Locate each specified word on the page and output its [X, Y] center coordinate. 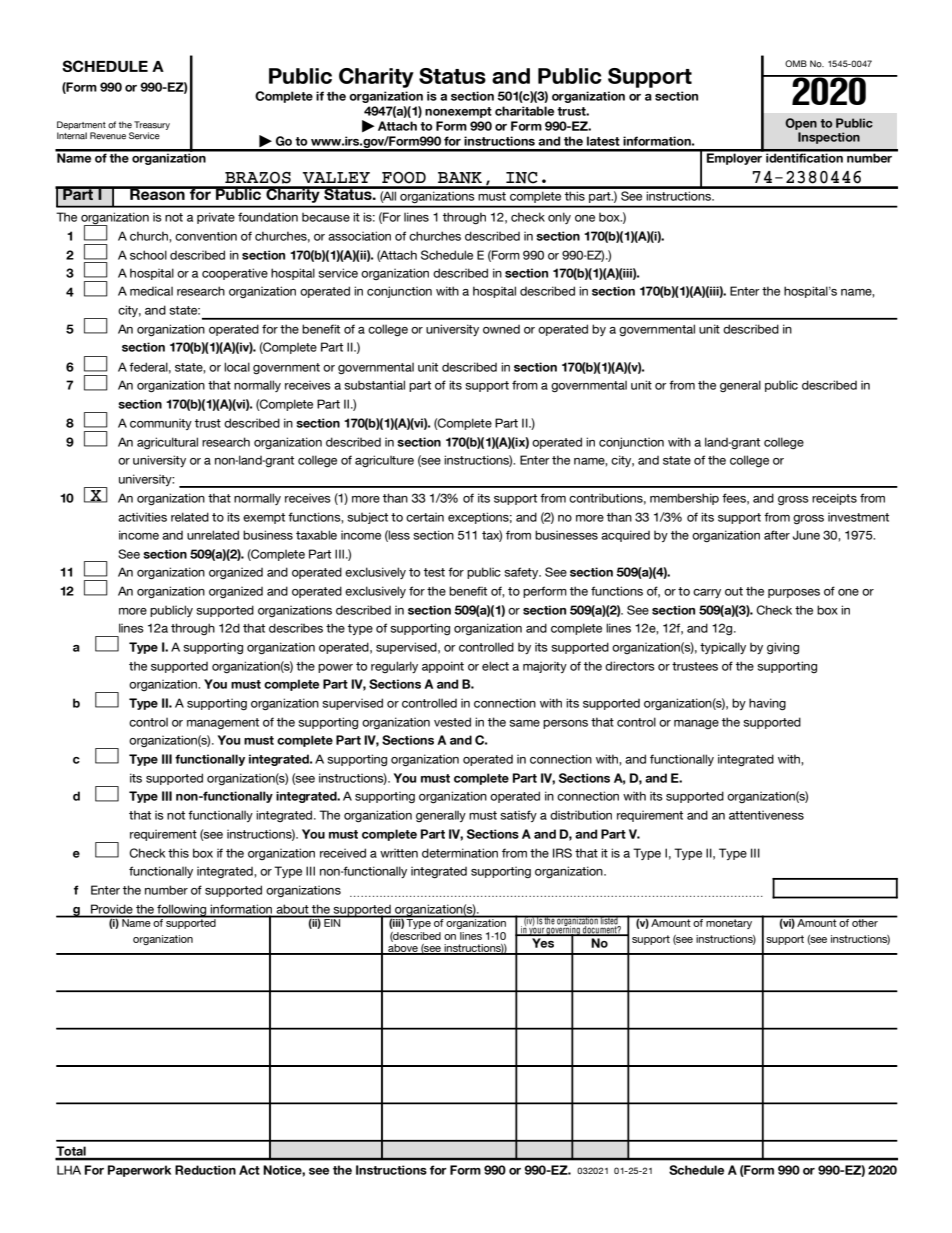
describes [296, 628]
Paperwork [139, 1171]
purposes [794, 593]
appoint [443, 667]
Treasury [152, 125]
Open [801, 124]
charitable [524, 111]
